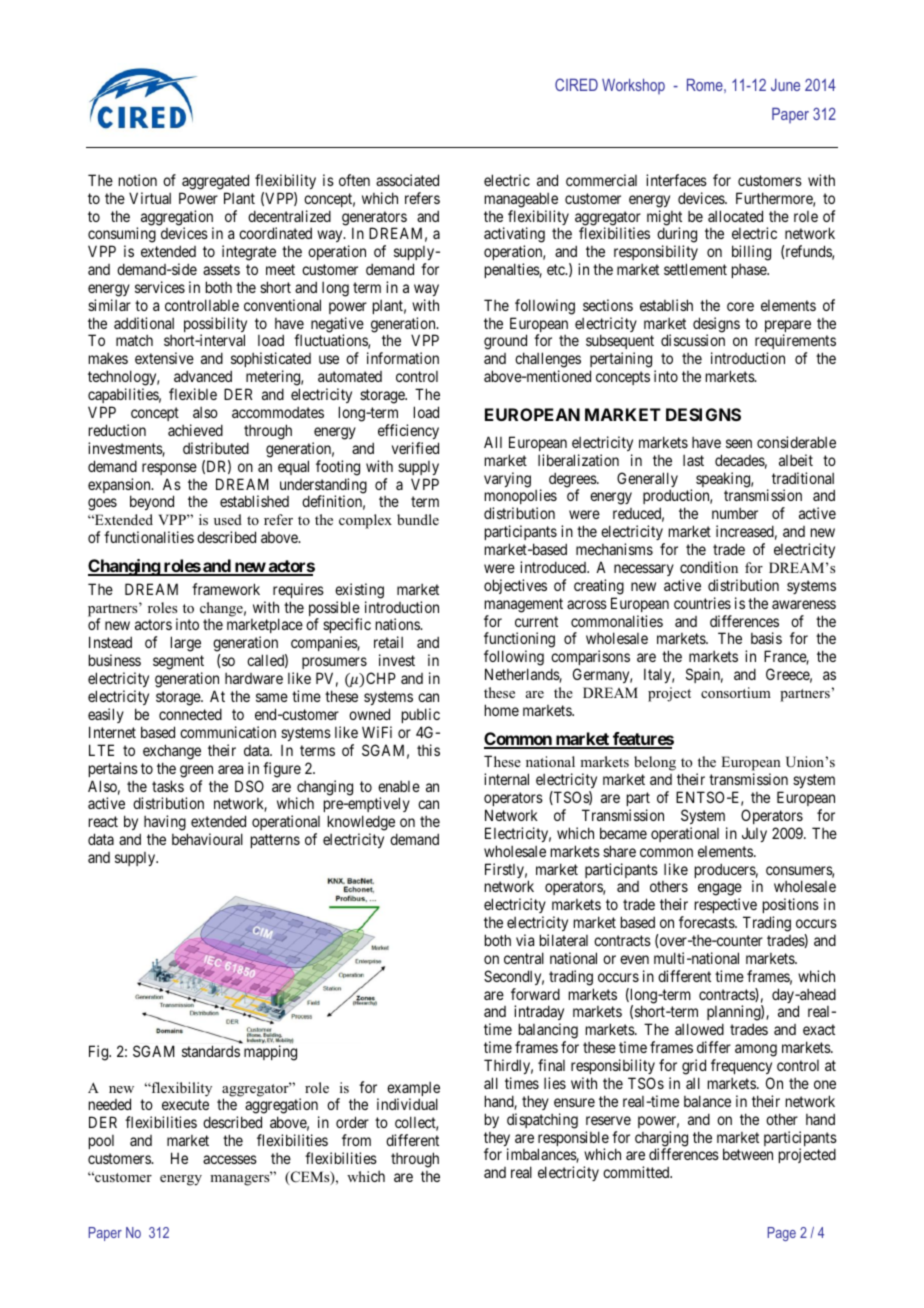  Describe the element at coordinates (748, 1154) in the image. I see `between` at that location.
